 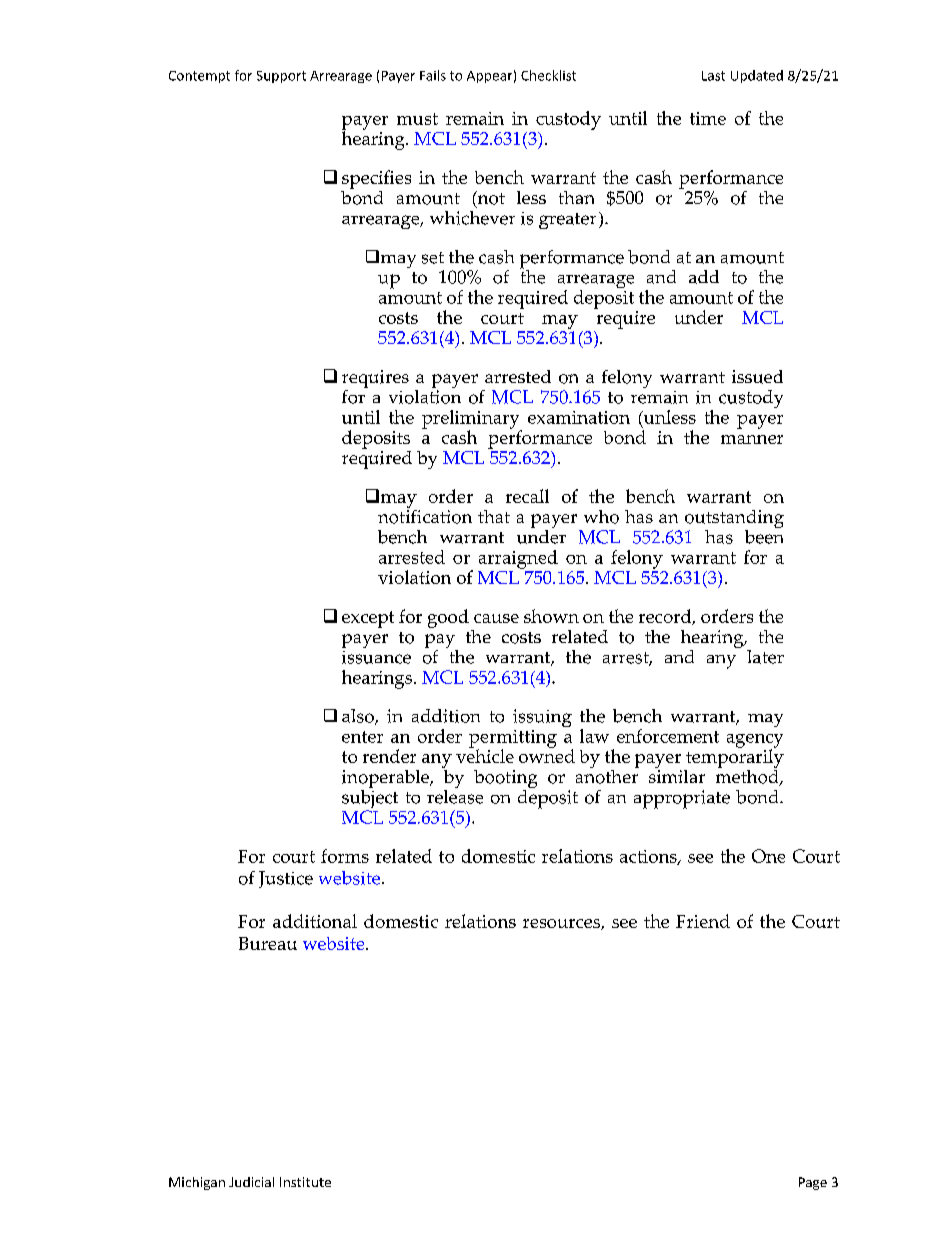 I want to click on time, so click(x=708, y=118).
